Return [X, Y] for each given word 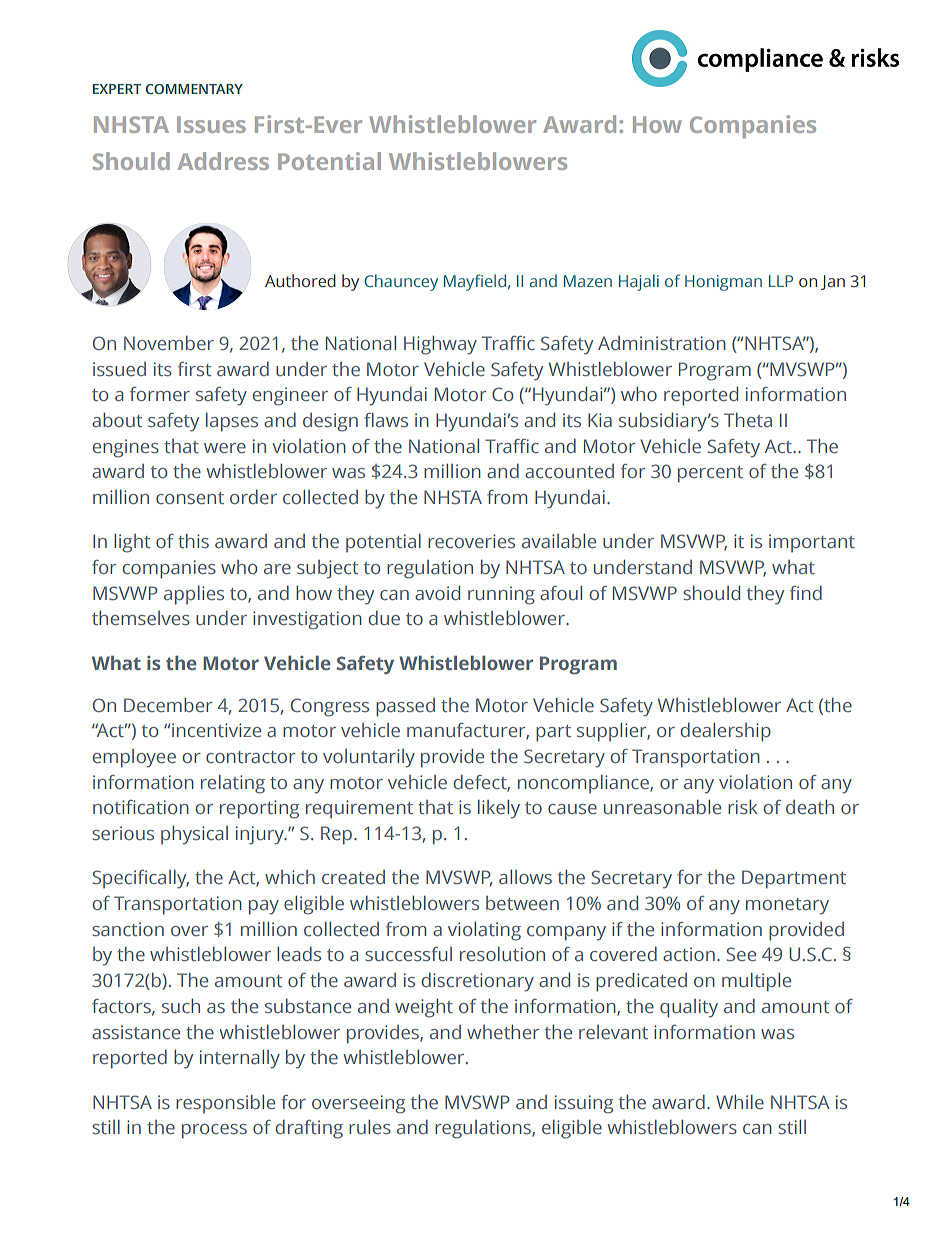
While [740, 1102]
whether [503, 1032]
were [225, 448]
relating [233, 784]
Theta [748, 420]
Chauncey [401, 282]
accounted [569, 471]
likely [499, 809]
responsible [225, 1104]
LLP [781, 281]
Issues [211, 124]
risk [742, 807]
